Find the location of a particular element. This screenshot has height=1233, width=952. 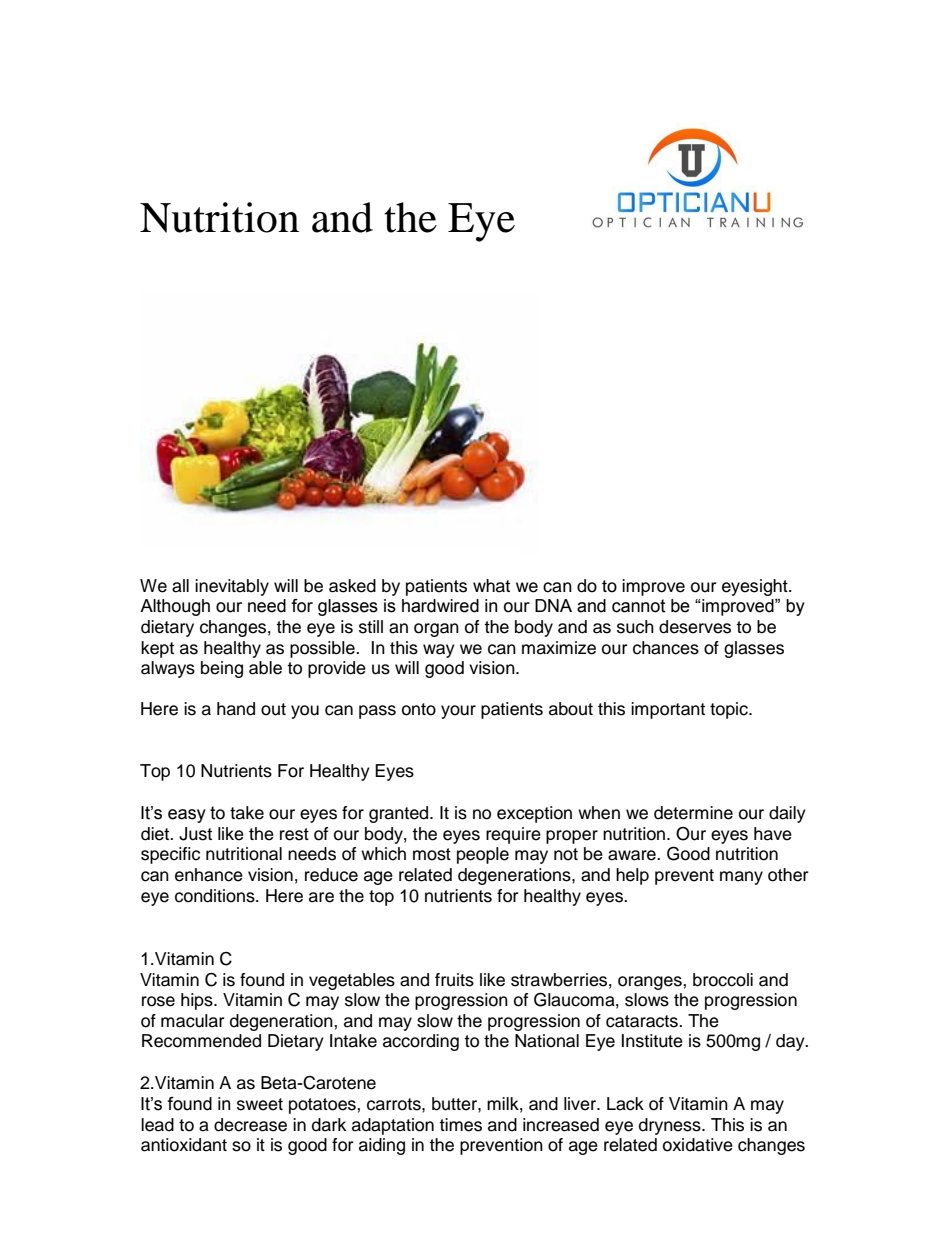

hips is located at coordinates (198, 1001).
